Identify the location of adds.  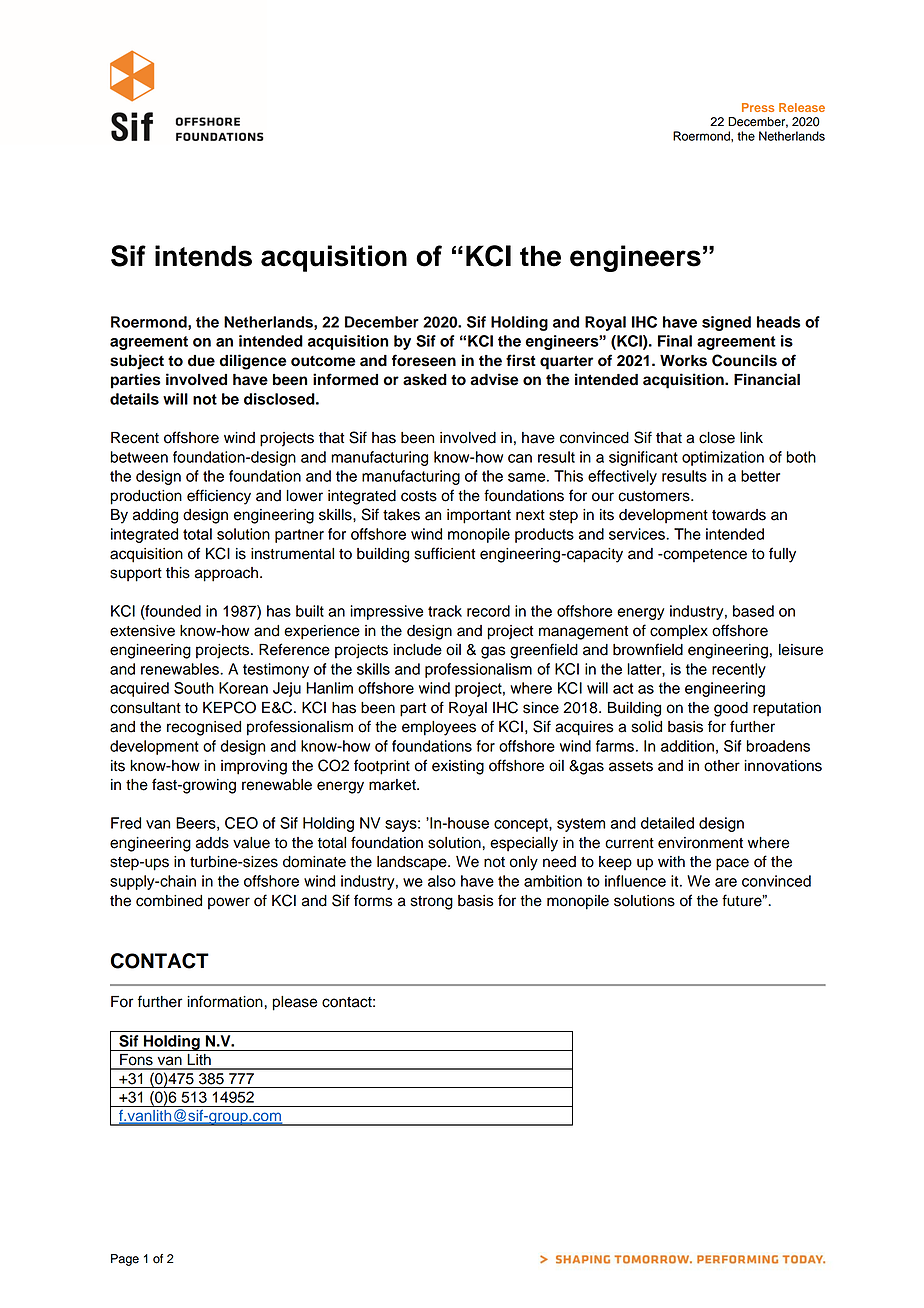
(212, 843).
